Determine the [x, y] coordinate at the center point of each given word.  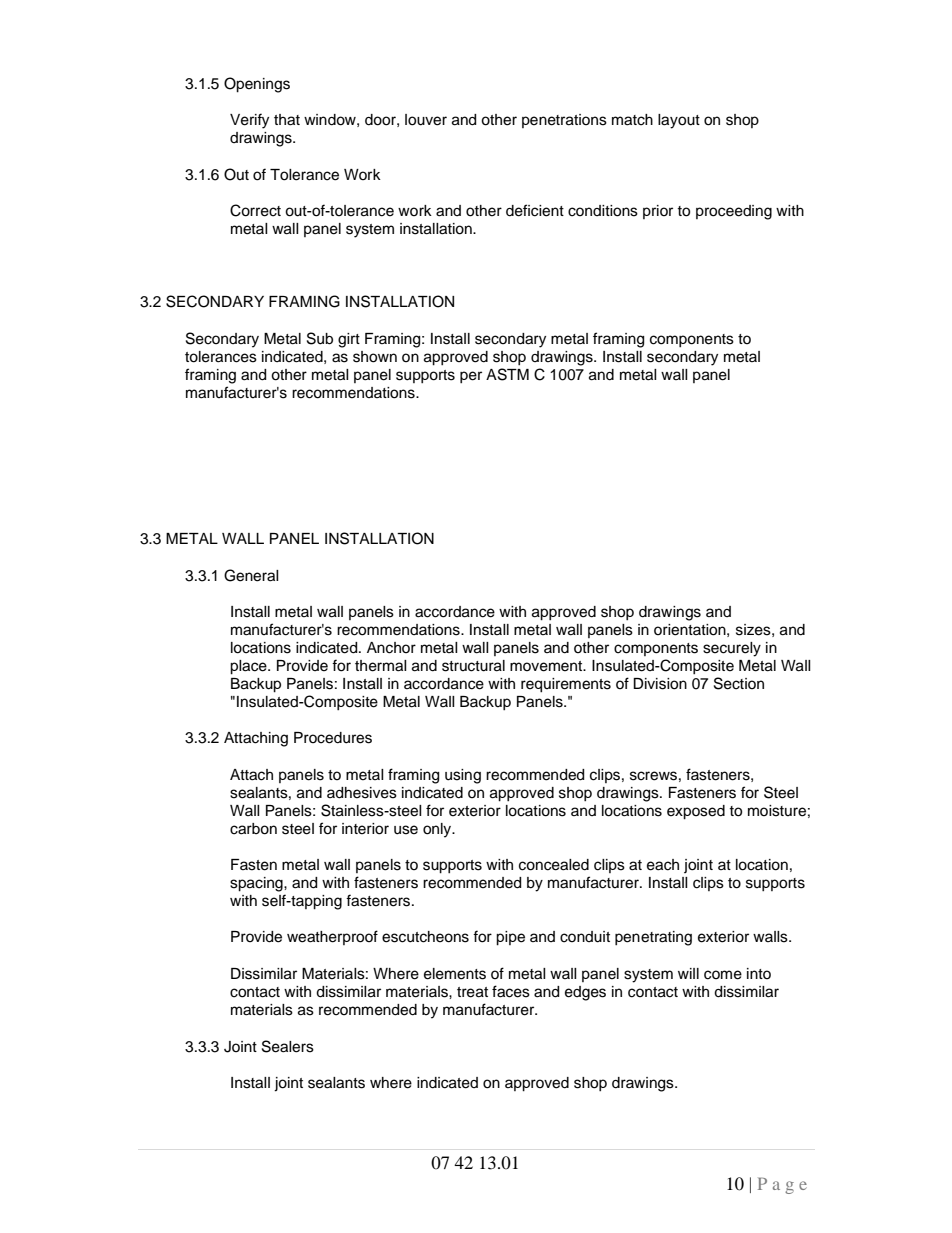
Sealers [288, 1046]
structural [473, 666]
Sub [320, 338]
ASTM [507, 374]
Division [660, 684]
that [287, 120]
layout [679, 121]
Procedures [333, 738]
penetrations [564, 121]
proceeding [734, 212]
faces [511, 991]
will [688, 973]
